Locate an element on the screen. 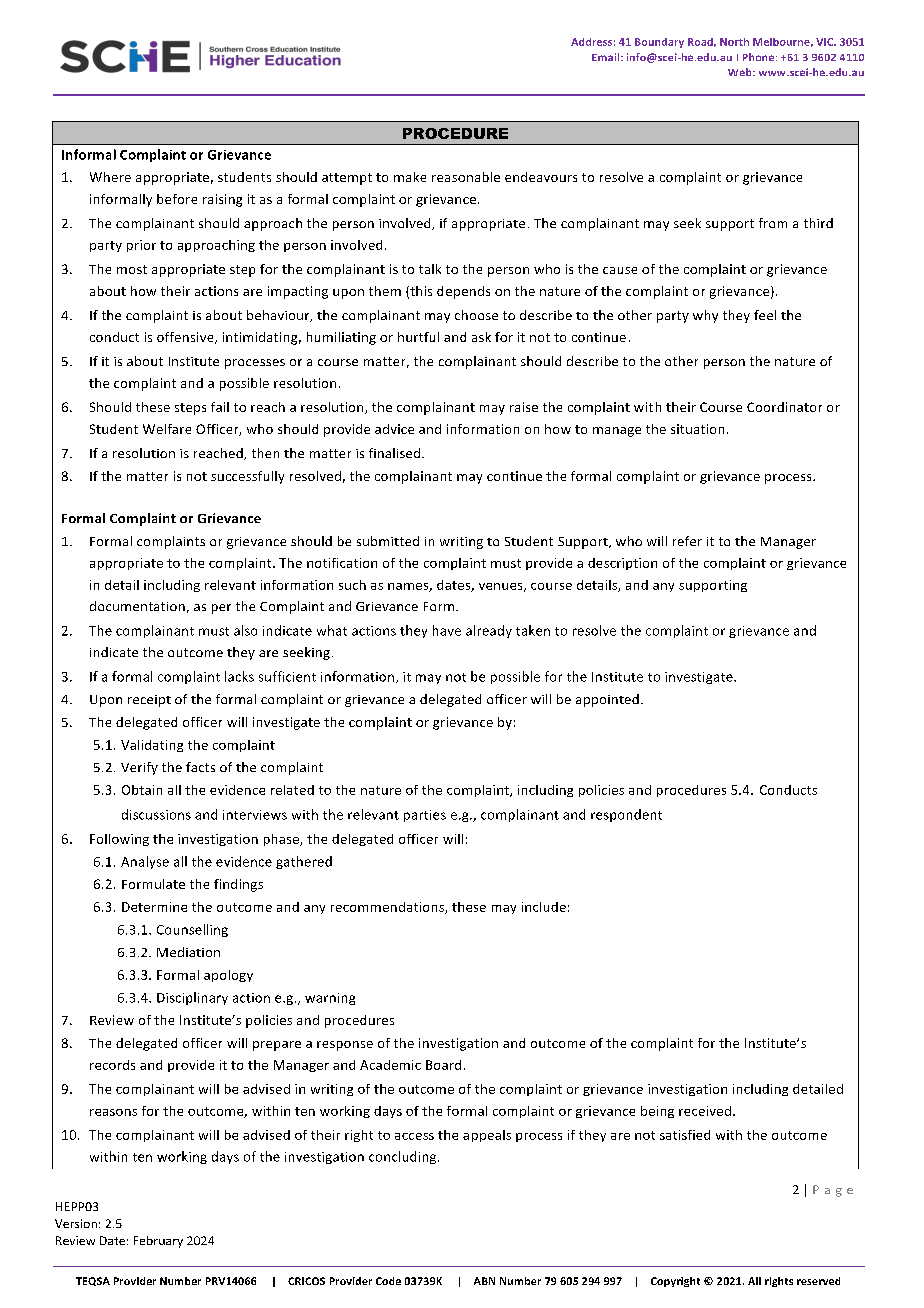  ABN is located at coordinates (484, 1281).
